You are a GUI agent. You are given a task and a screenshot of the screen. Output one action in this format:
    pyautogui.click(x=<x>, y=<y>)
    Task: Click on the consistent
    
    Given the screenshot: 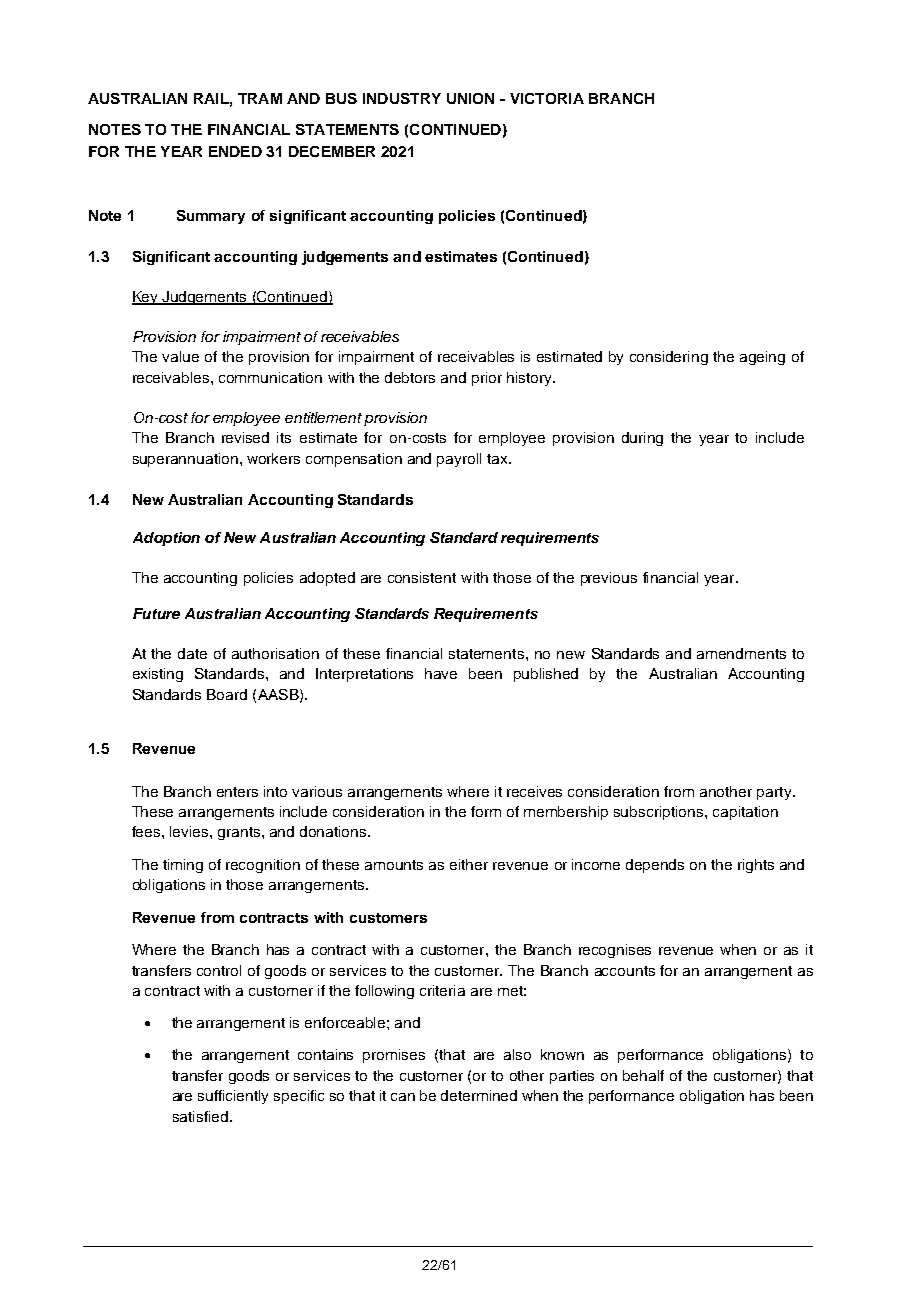 What is the action you would take?
    pyautogui.click(x=422, y=577)
